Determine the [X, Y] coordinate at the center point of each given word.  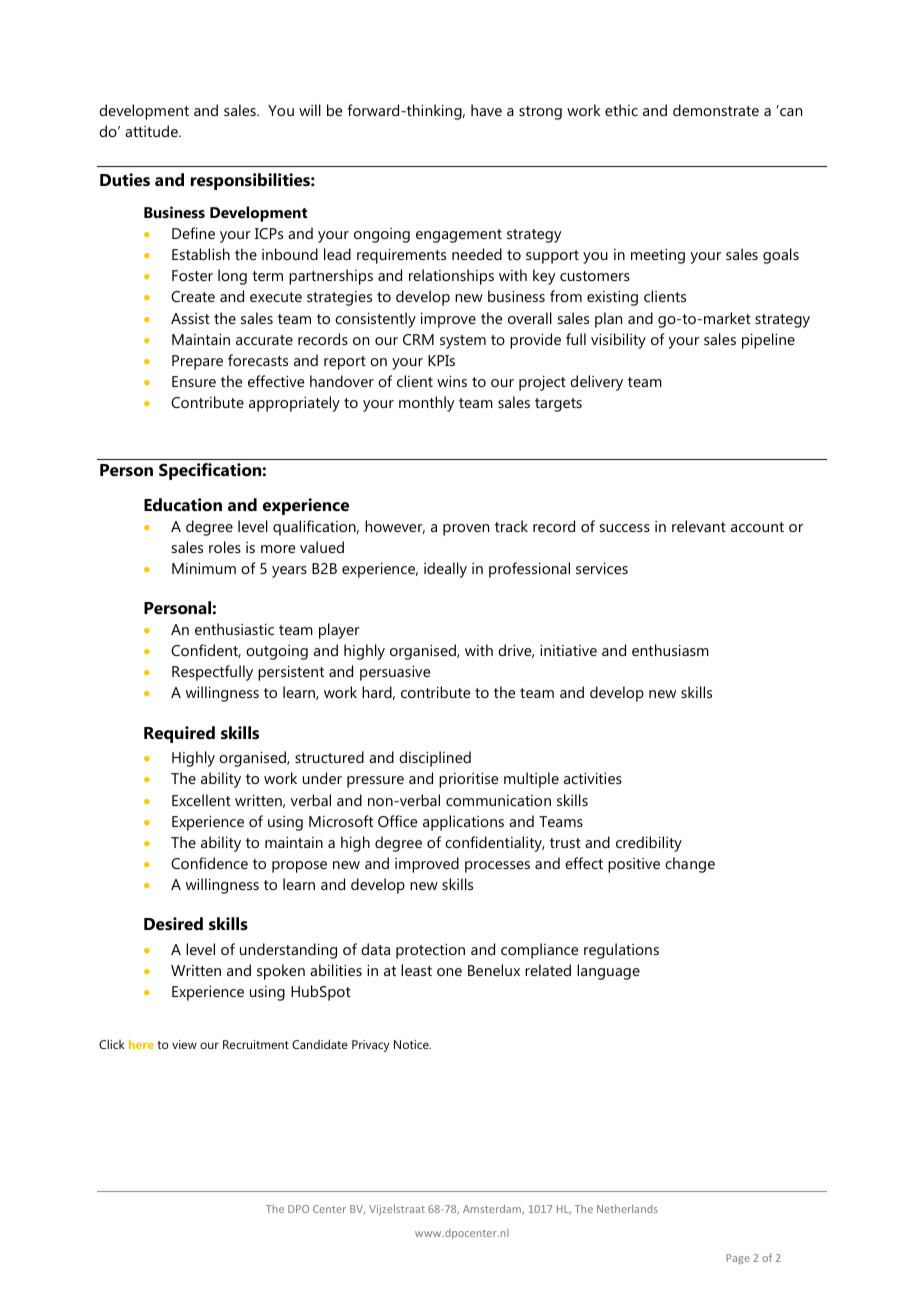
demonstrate [716, 110]
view [184, 1044]
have [486, 110]
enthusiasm [670, 650]
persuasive [395, 673]
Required [179, 734]
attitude [152, 131]
